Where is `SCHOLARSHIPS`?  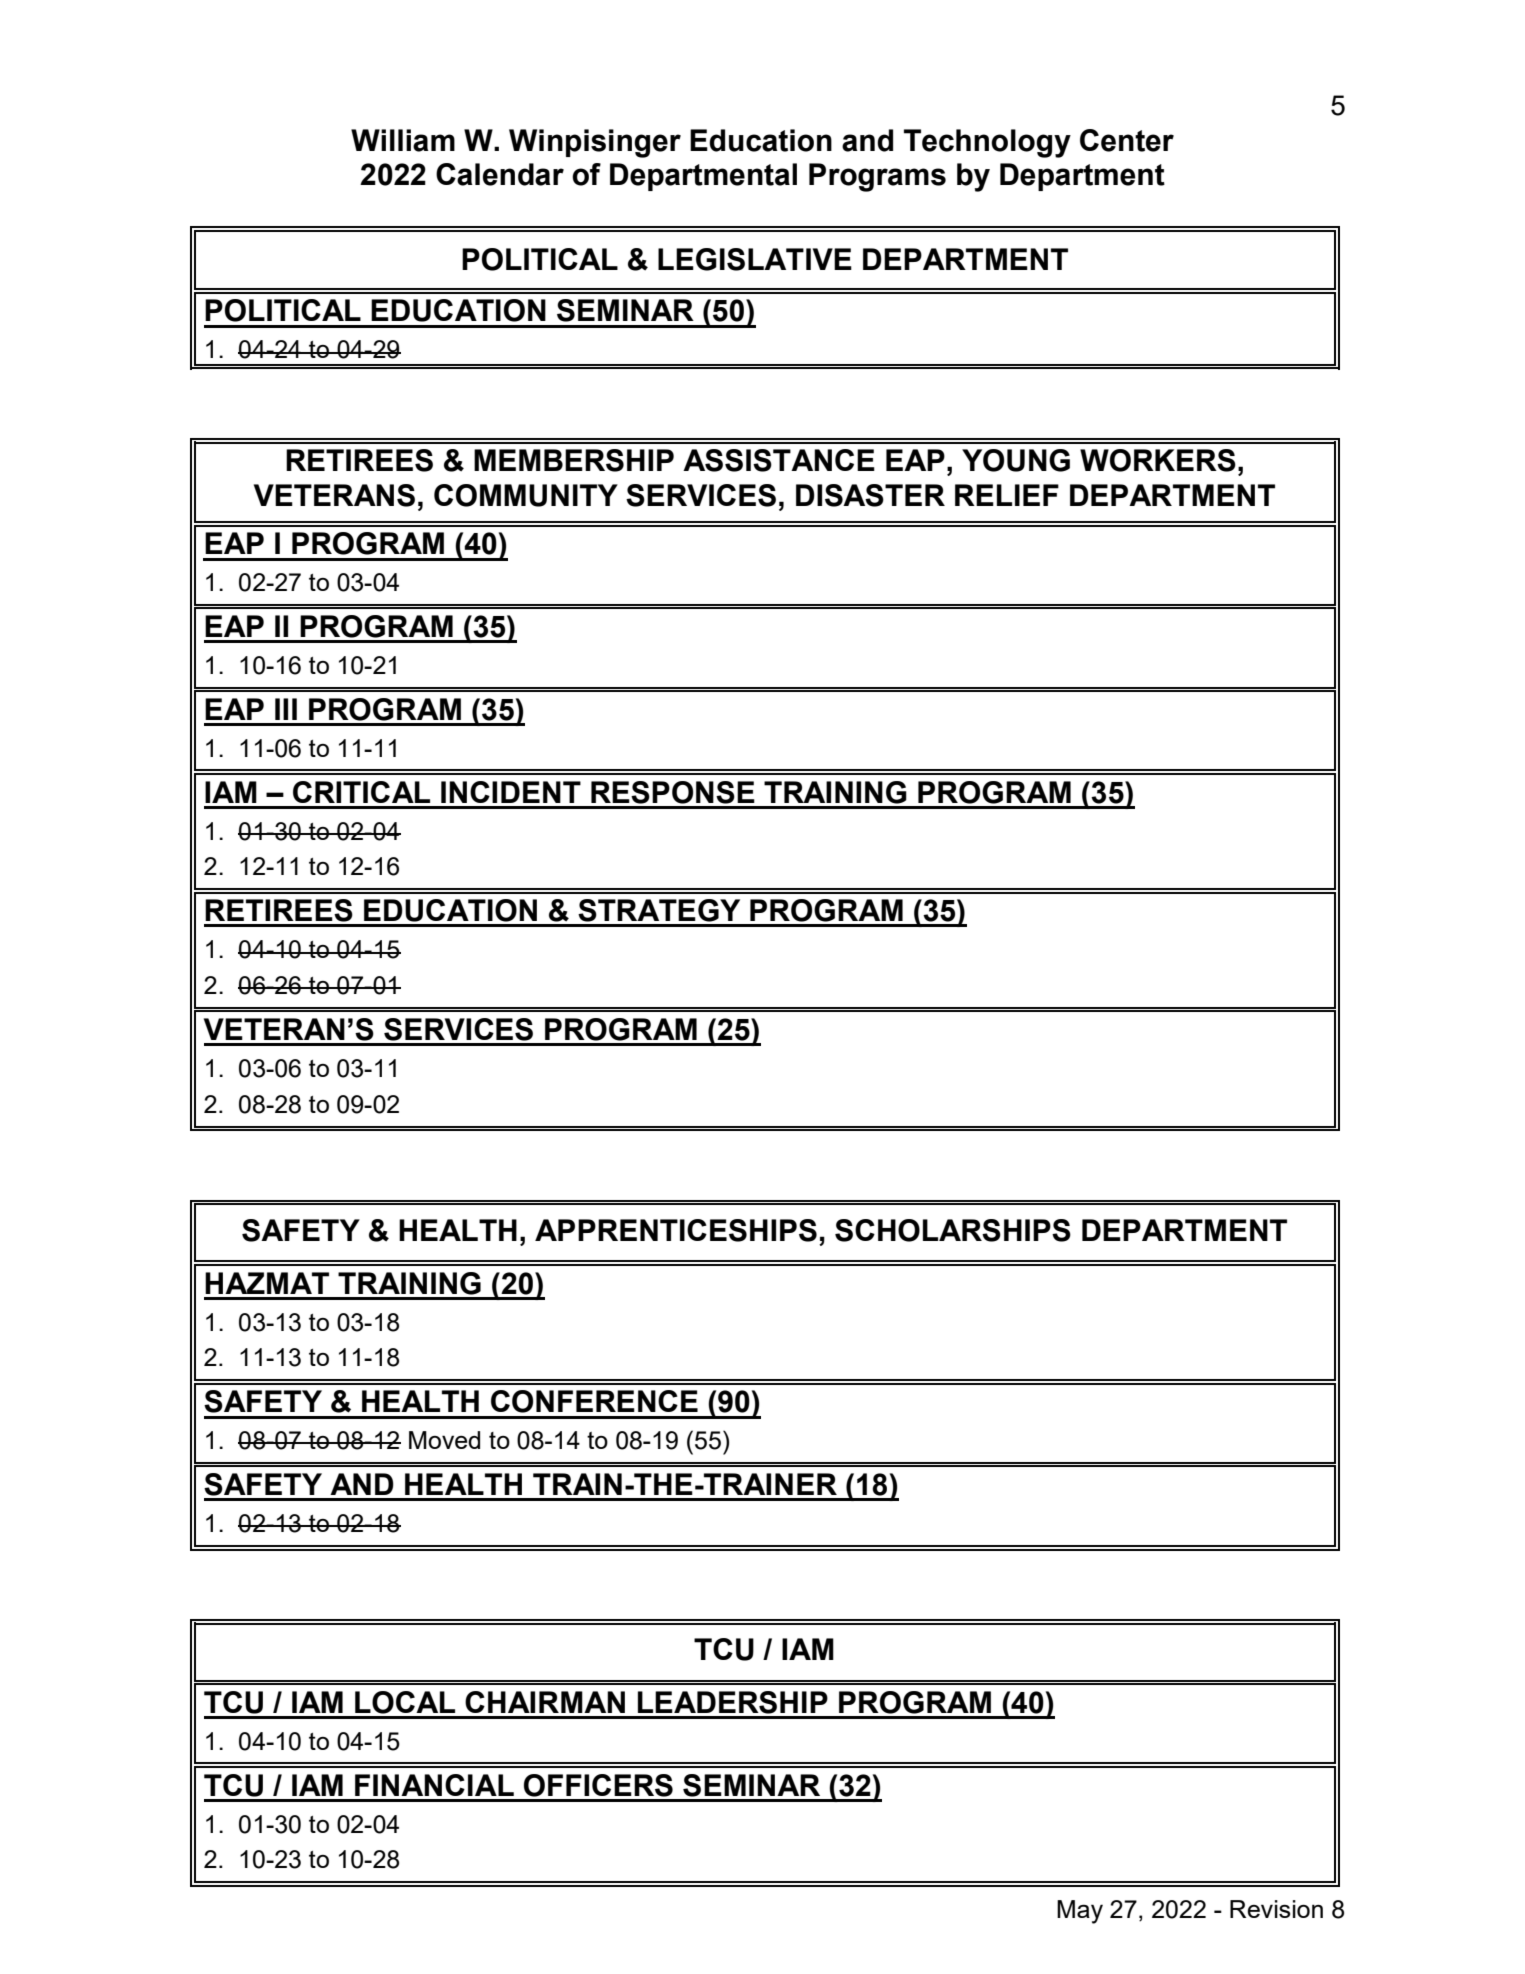 SCHOLARSHIPS is located at coordinates (953, 1230).
